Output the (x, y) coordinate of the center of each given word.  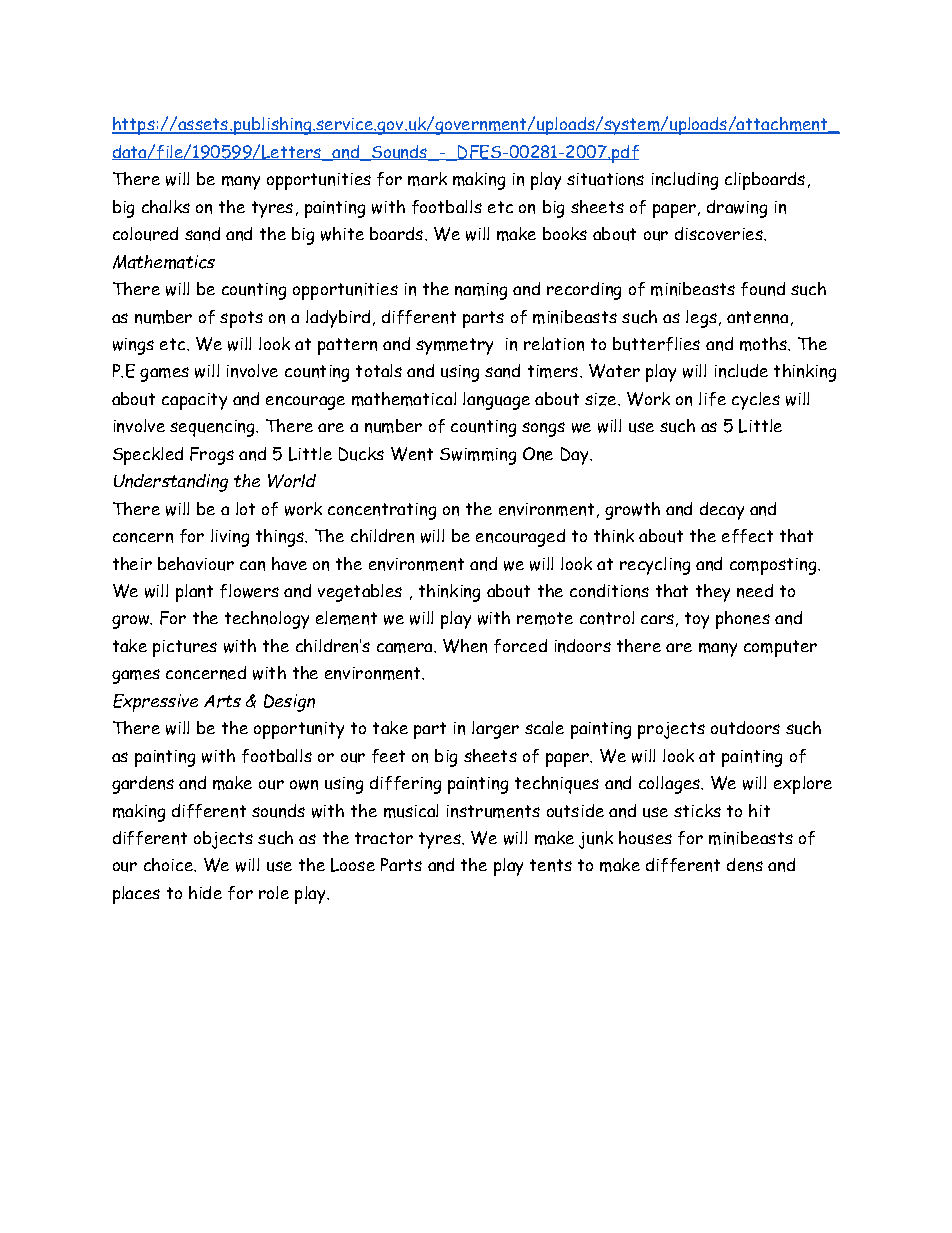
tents (551, 865)
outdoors (745, 728)
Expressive (155, 703)
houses (645, 838)
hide (205, 892)
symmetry (454, 346)
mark (427, 179)
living (230, 538)
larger (495, 730)
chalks (166, 206)
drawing (737, 209)
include (741, 371)
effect (747, 536)
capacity (194, 401)
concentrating (382, 511)
